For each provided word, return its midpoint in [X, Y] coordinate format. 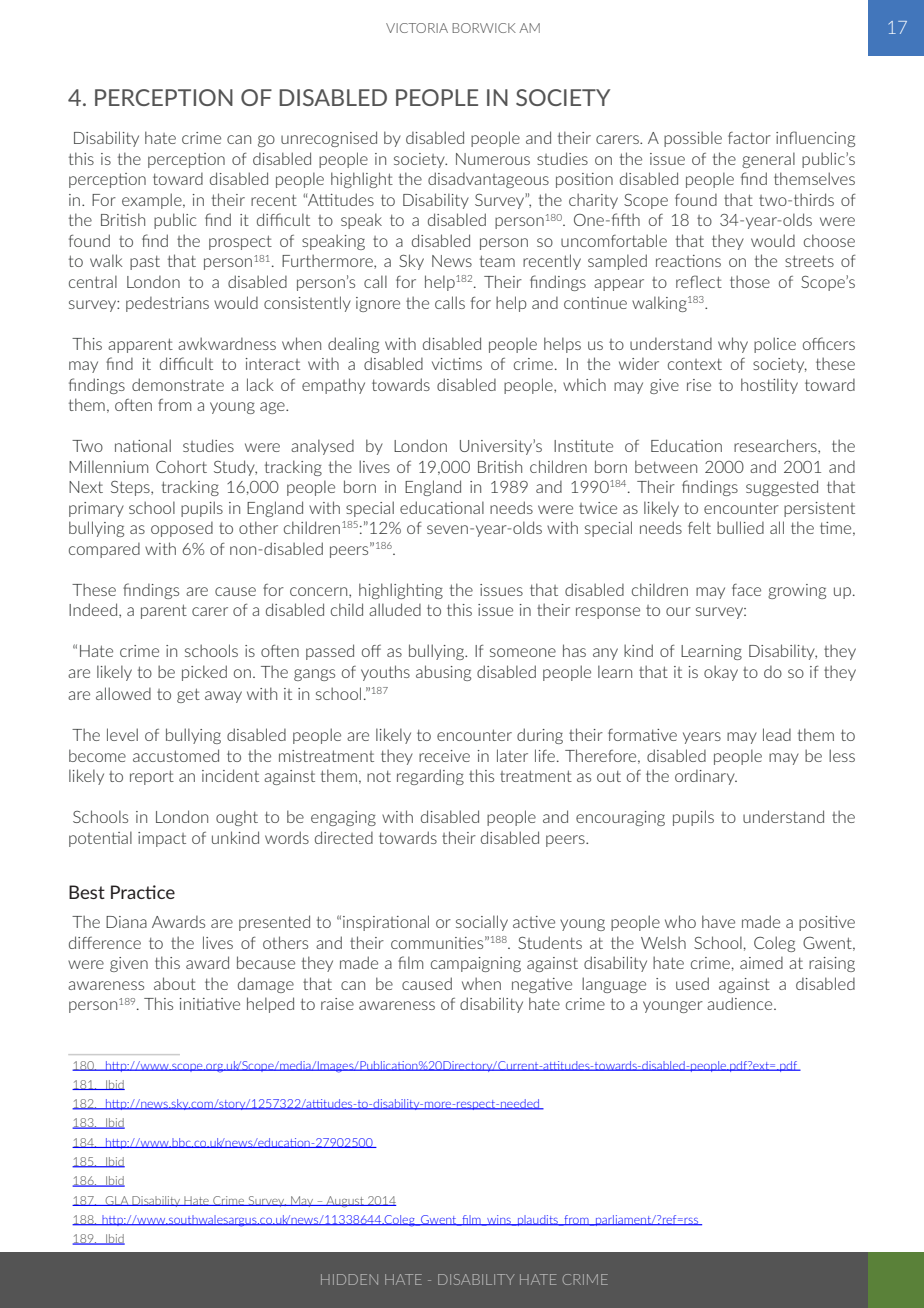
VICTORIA [417, 28]
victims [457, 364]
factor [749, 138]
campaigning [476, 964]
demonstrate [178, 384]
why [733, 345]
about [175, 983]
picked [204, 673]
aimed [761, 962]
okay [721, 673]
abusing [443, 673]
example [153, 201]
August [345, 1202]
